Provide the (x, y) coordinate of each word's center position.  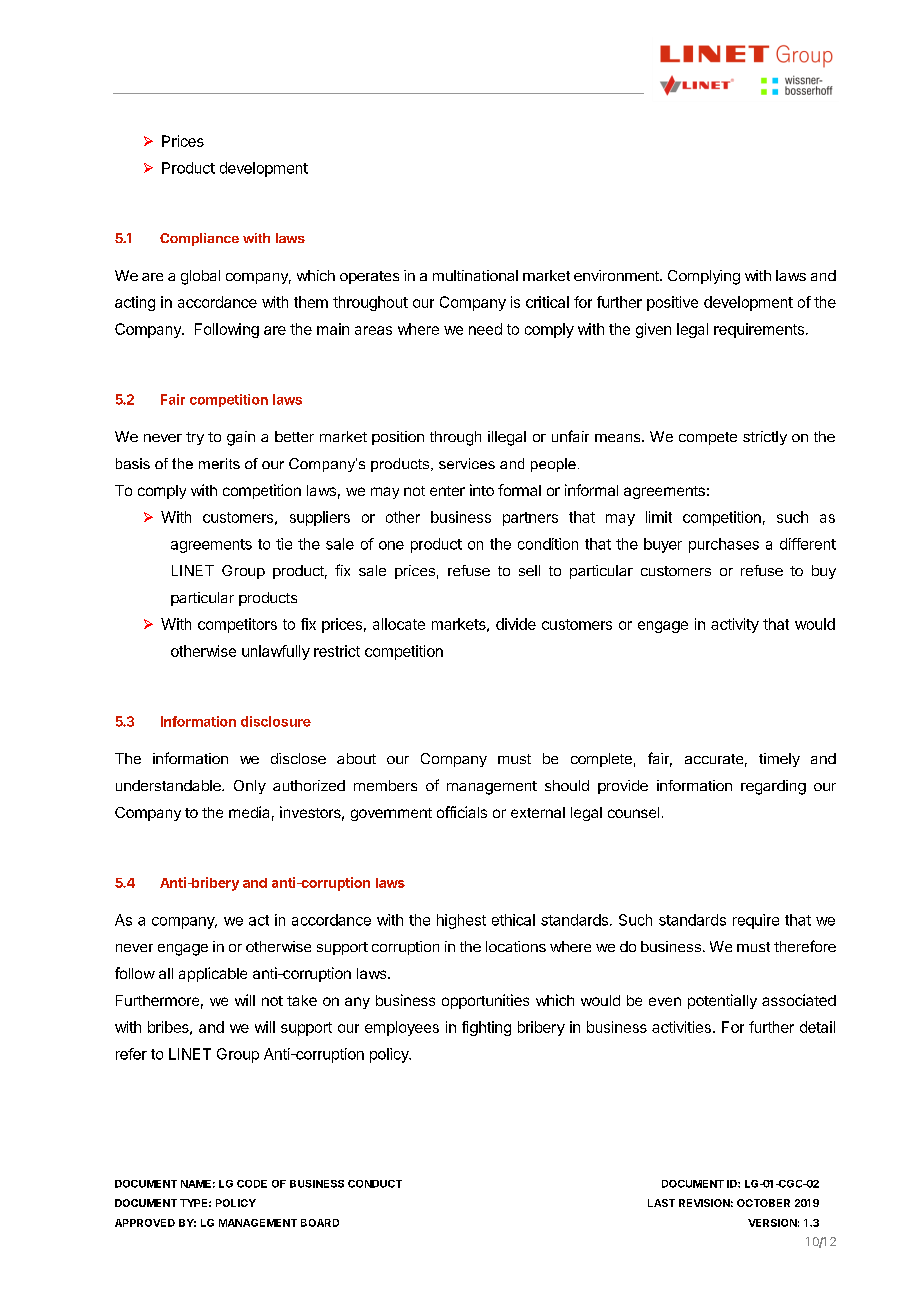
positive (672, 303)
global (200, 277)
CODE (252, 1184)
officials (462, 812)
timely (779, 760)
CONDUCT (375, 1184)
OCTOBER (763, 1203)
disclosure (276, 721)
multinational (475, 275)
